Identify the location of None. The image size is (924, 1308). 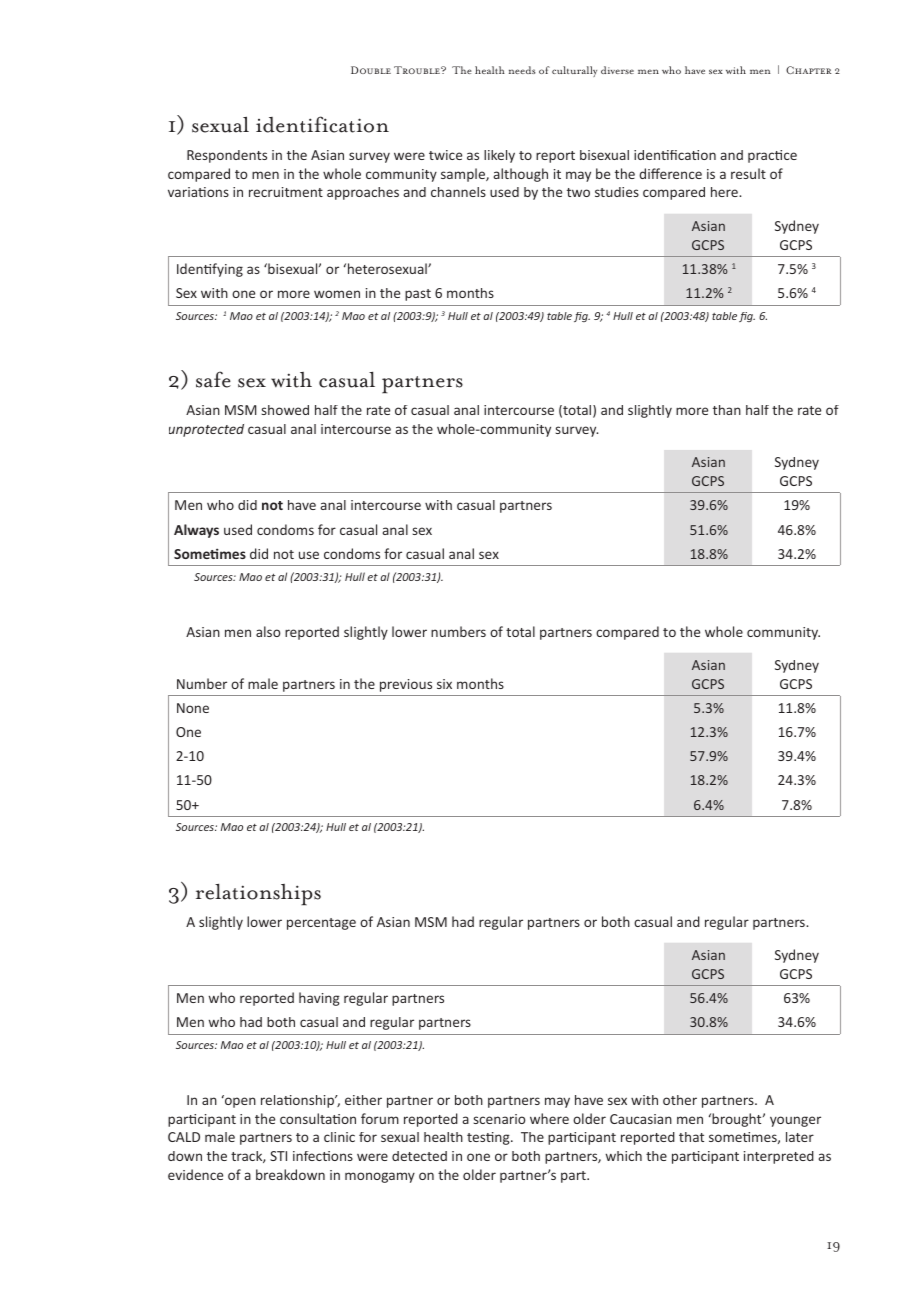
(193, 708).
